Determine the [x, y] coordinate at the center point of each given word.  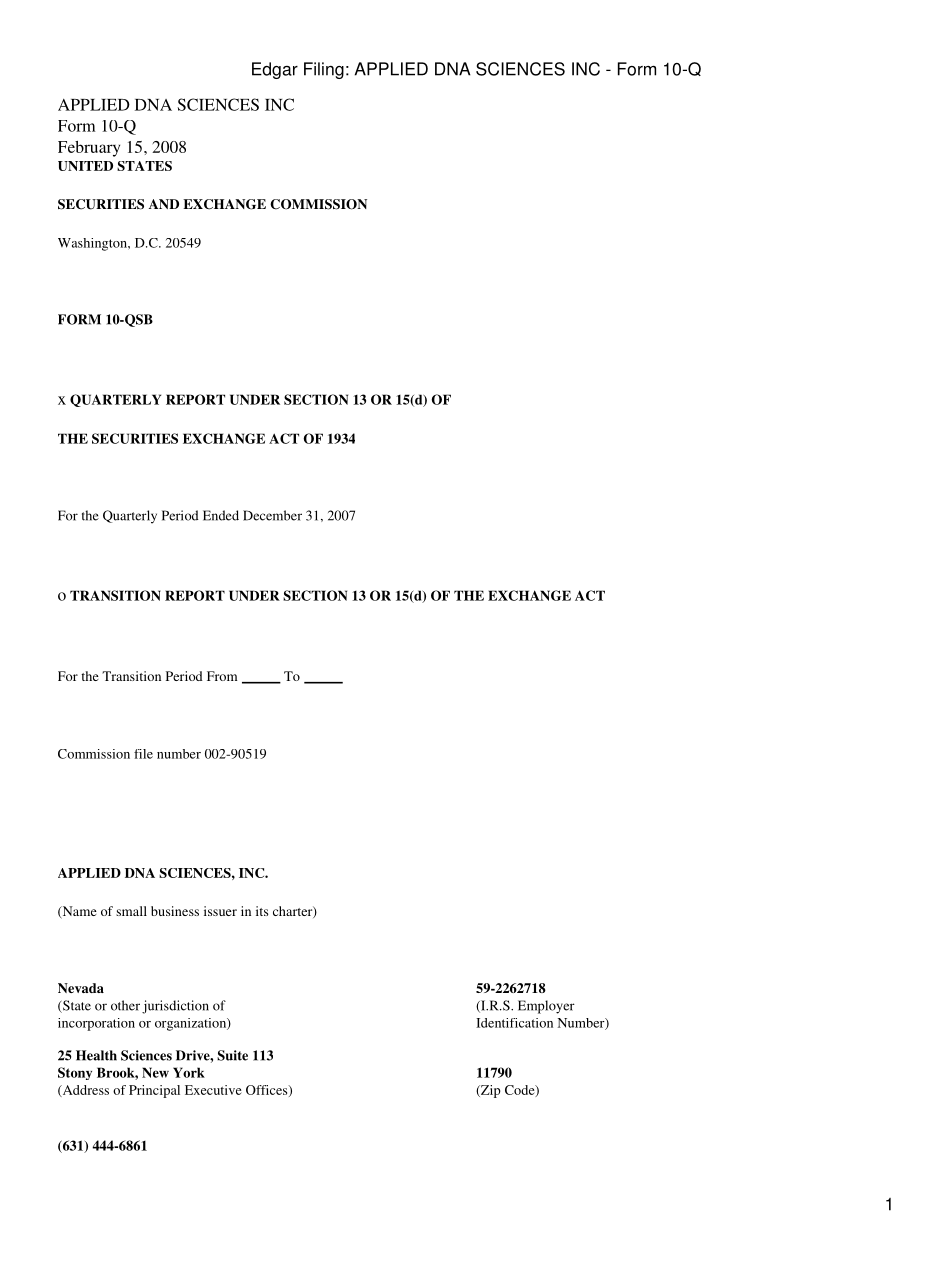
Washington [93, 244]
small [131, 911]
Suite [232, 1055]
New [155, 1072]
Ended [221, 515]
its [262, 911]
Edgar [275, 70]
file [143, 754]
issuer [220, 911]
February [89, 149]
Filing [324, 70]
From [222, 676]
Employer [546, 1007]
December [272, 515]
